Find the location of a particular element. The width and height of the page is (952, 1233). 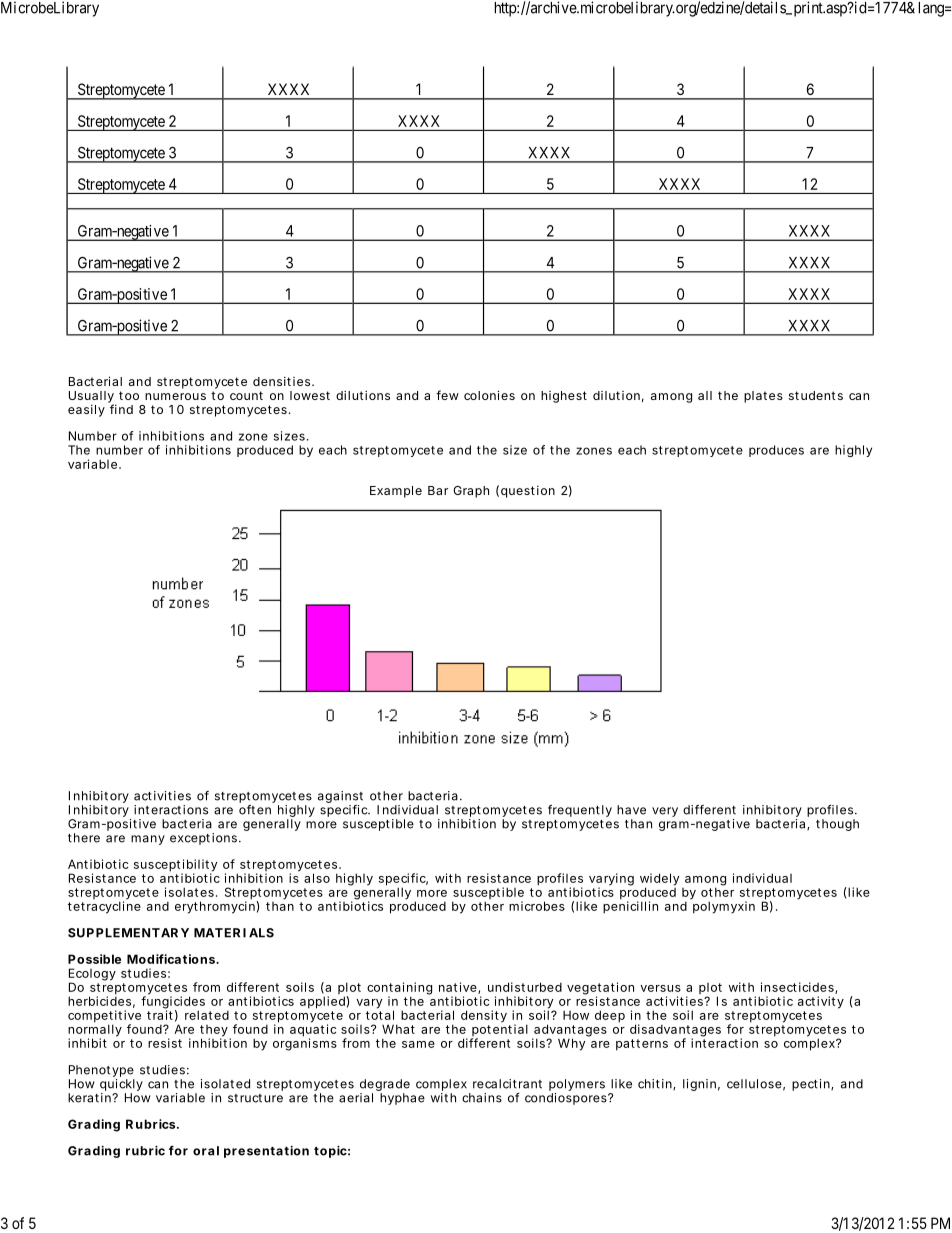

often is located at coordinates (255, 810).
